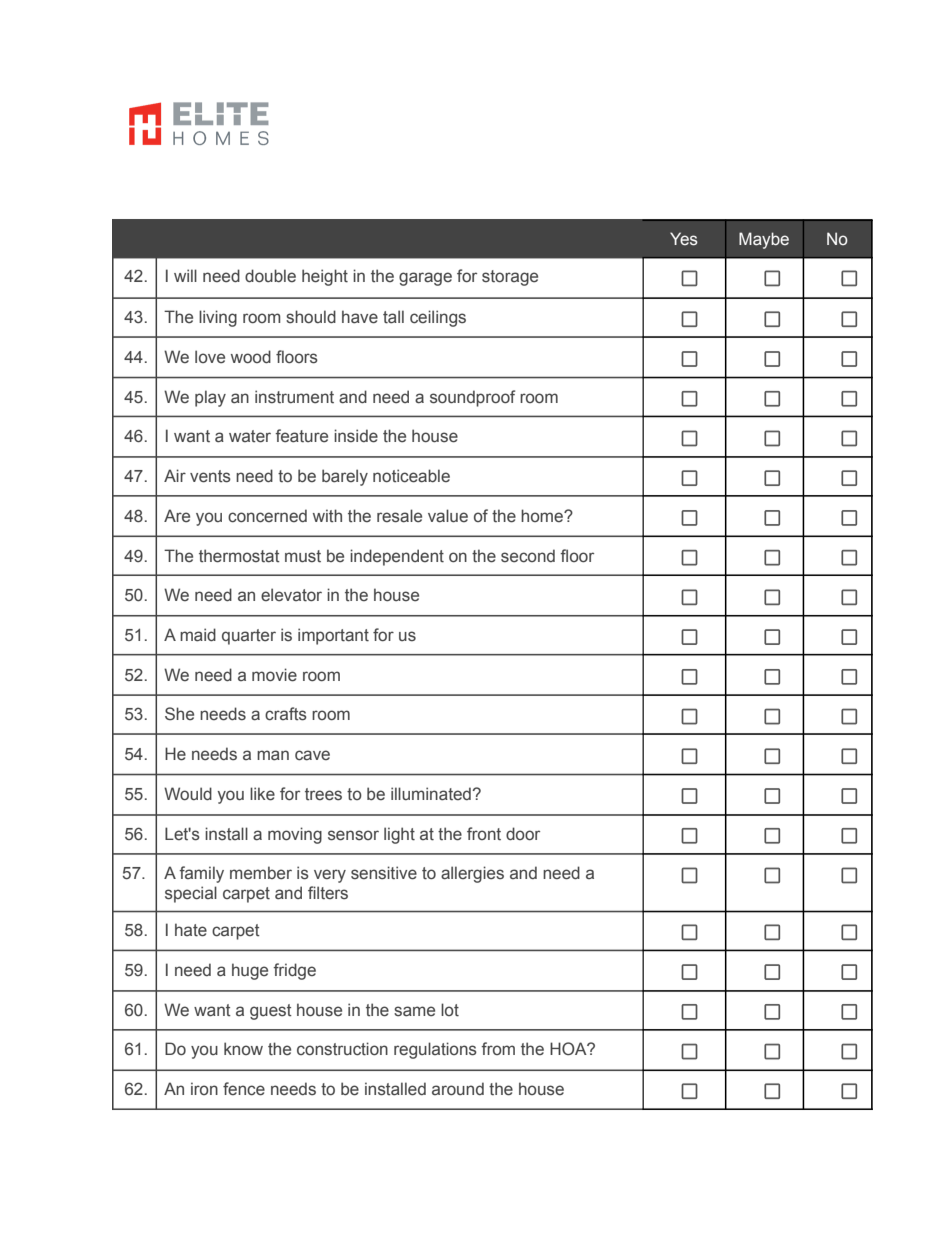 This screenshot has height=1233, width=952. I want to click on know, so click(243, 1048).
